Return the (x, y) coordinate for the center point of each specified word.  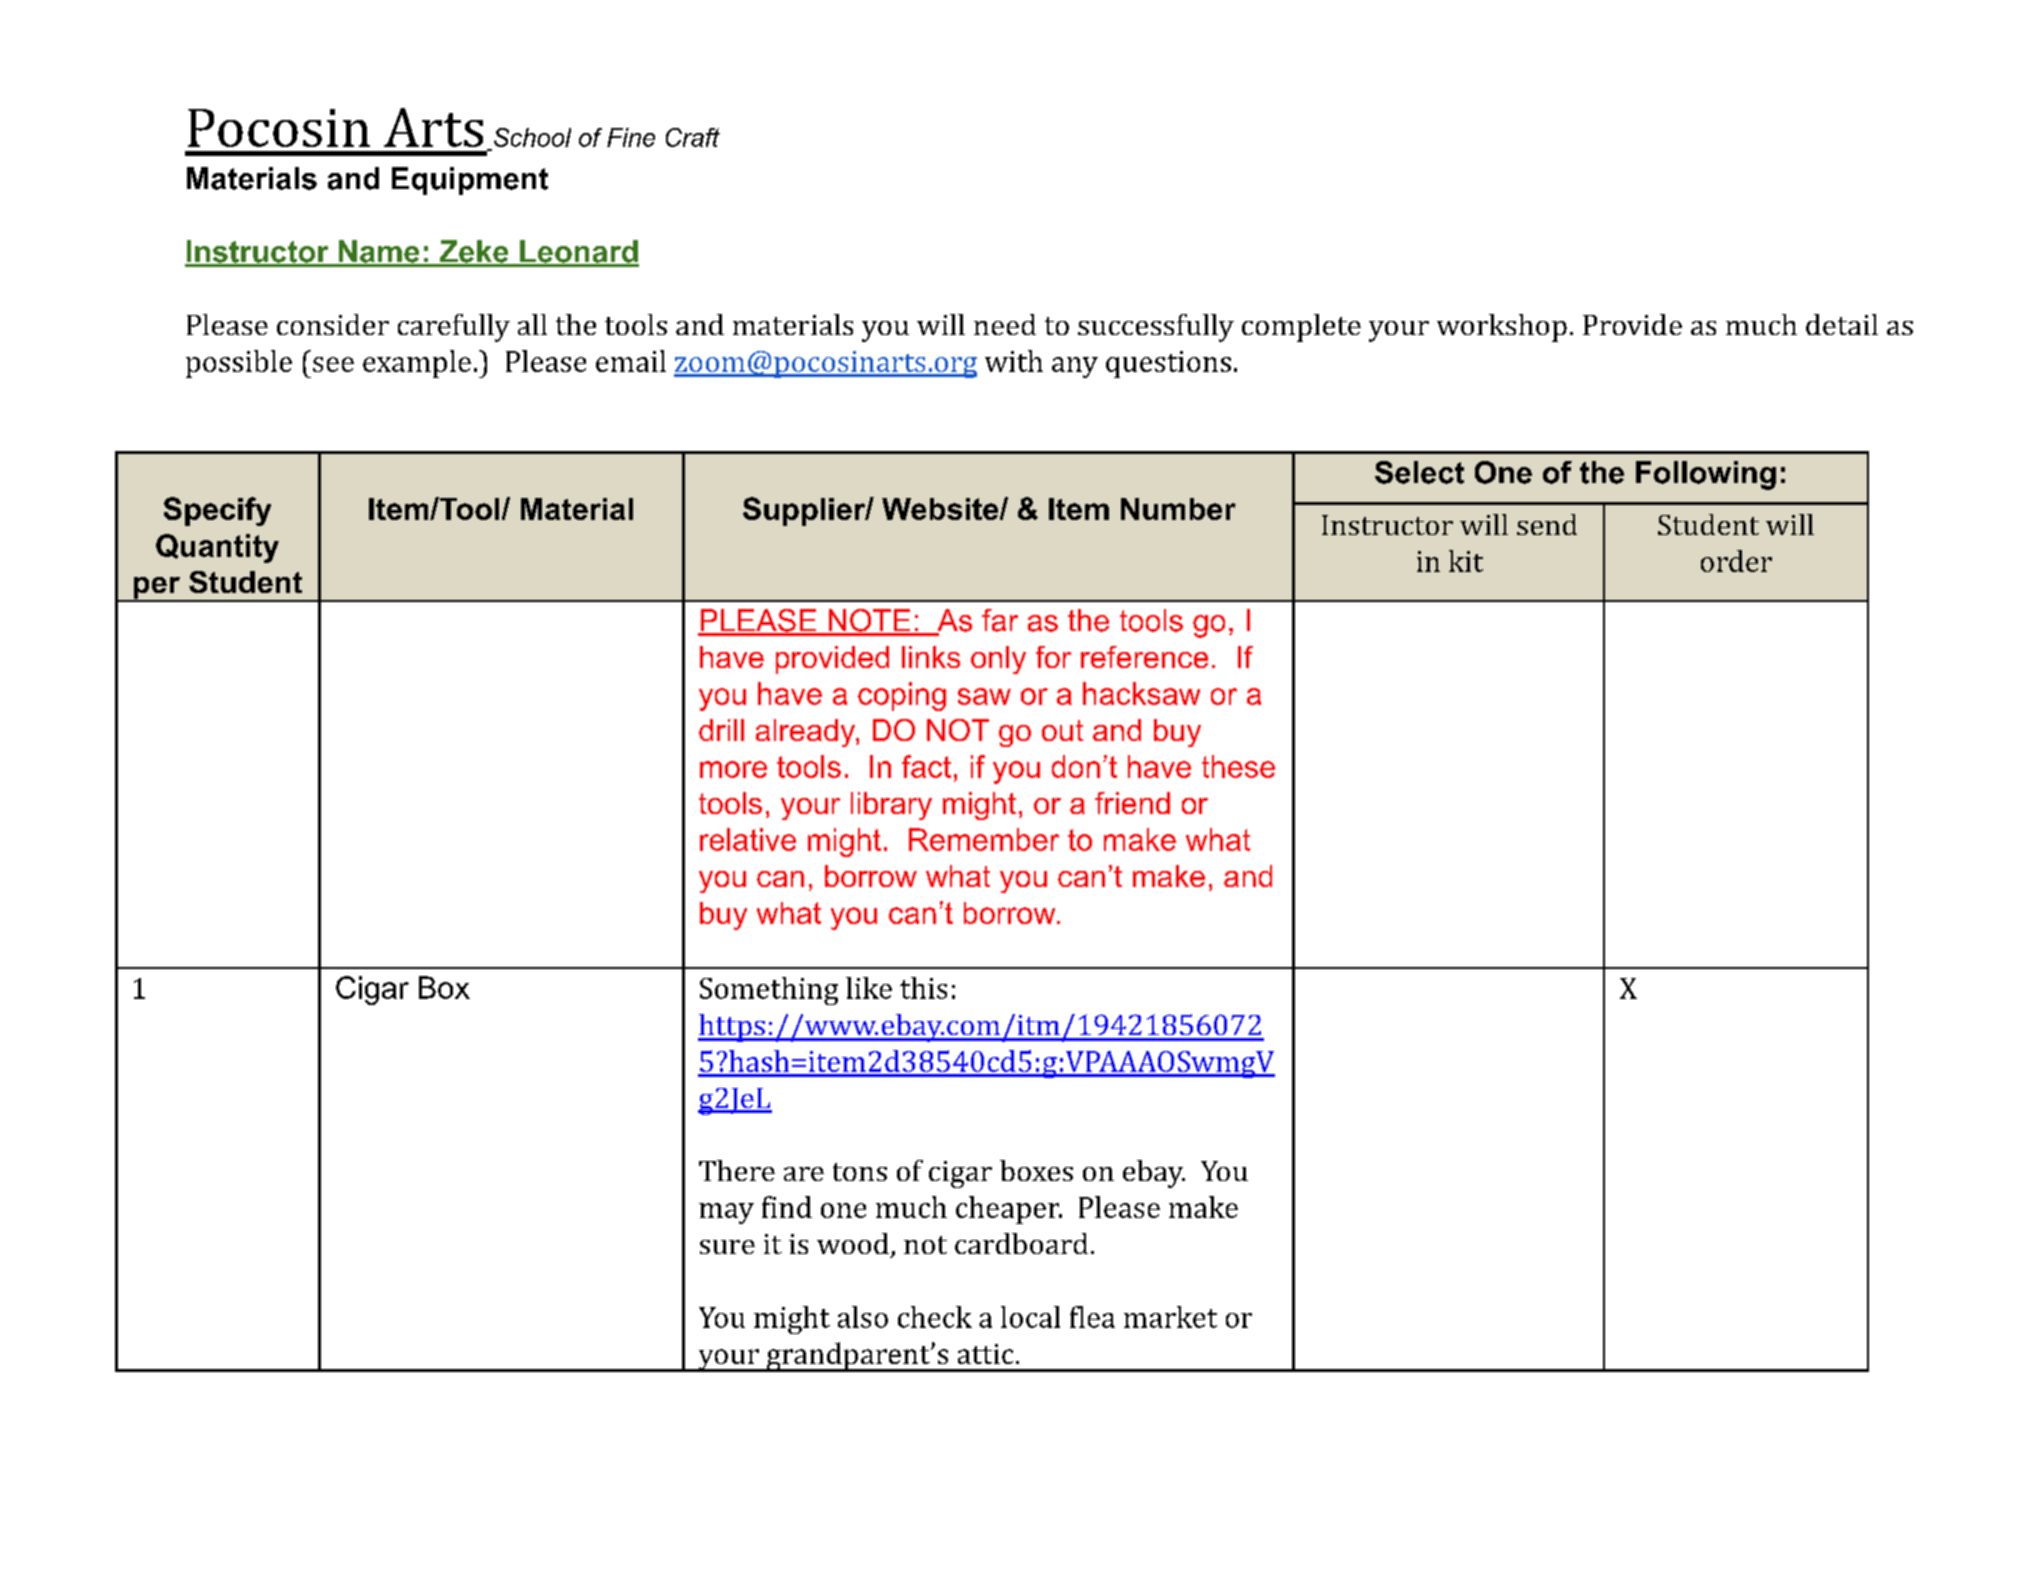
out (1062, 730)
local (1030, 1317)
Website (941, 509)
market (1170, 1317)
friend (1132, 803)
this (923, 988)
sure (727, 1247)
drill (721, 730)
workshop (1502, 328)
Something (769, 991)
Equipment (470, 181)
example (417, 364)
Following (1706, 475)
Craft (693, 137)
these (1238, 766)
